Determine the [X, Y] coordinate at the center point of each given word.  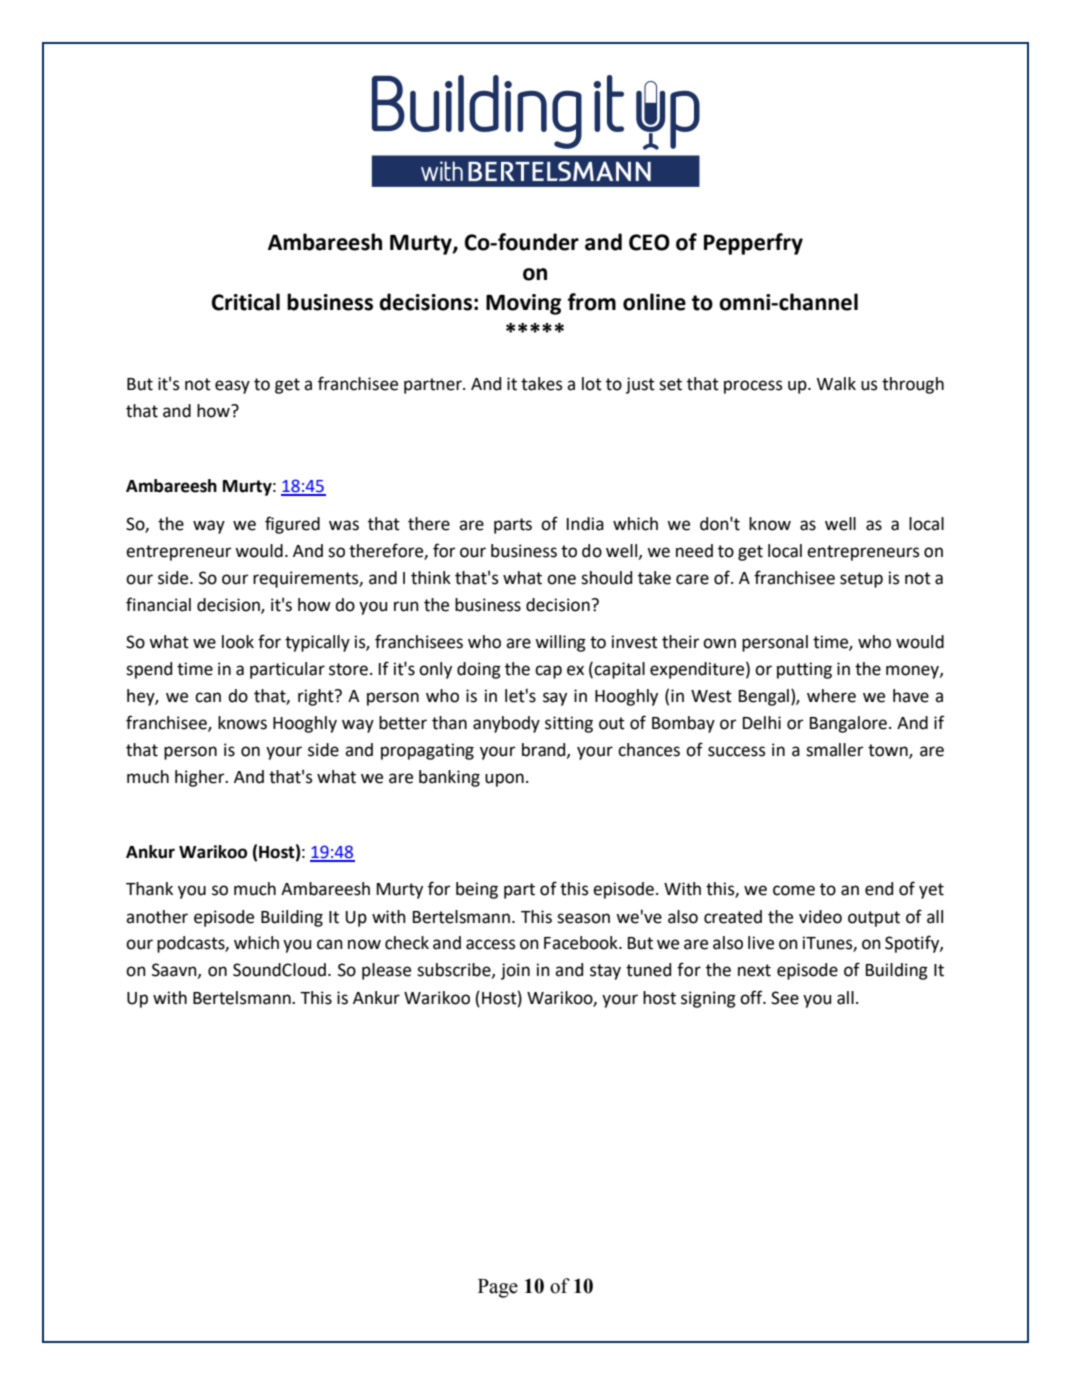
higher [201, 778]
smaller [834, 750]
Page [498, 1288]
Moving [523, 304]
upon [504, 780]
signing [708, 999]
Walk [836, 384]
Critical [246, 302]
